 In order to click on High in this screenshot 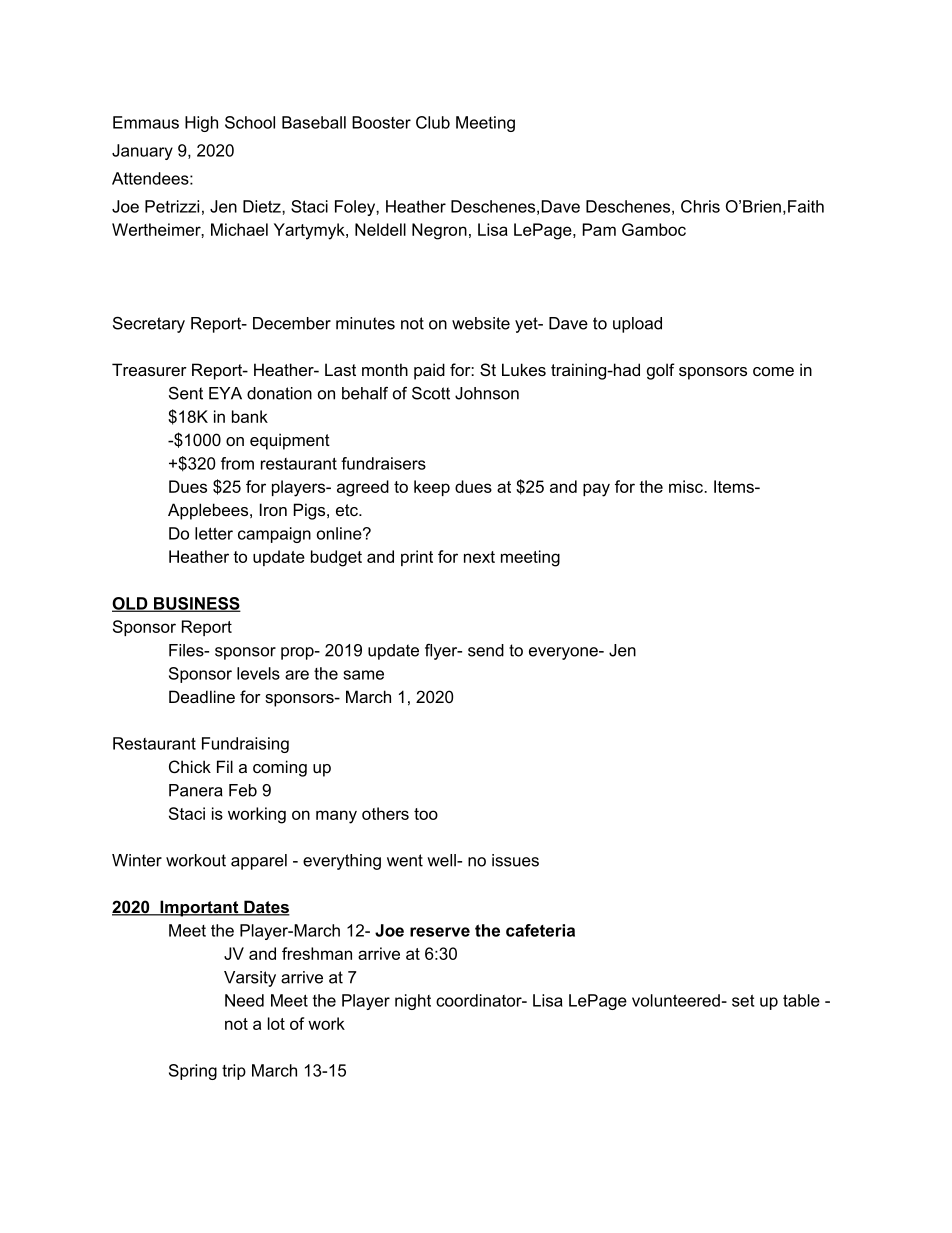, I will do `click(201, 124)`.
